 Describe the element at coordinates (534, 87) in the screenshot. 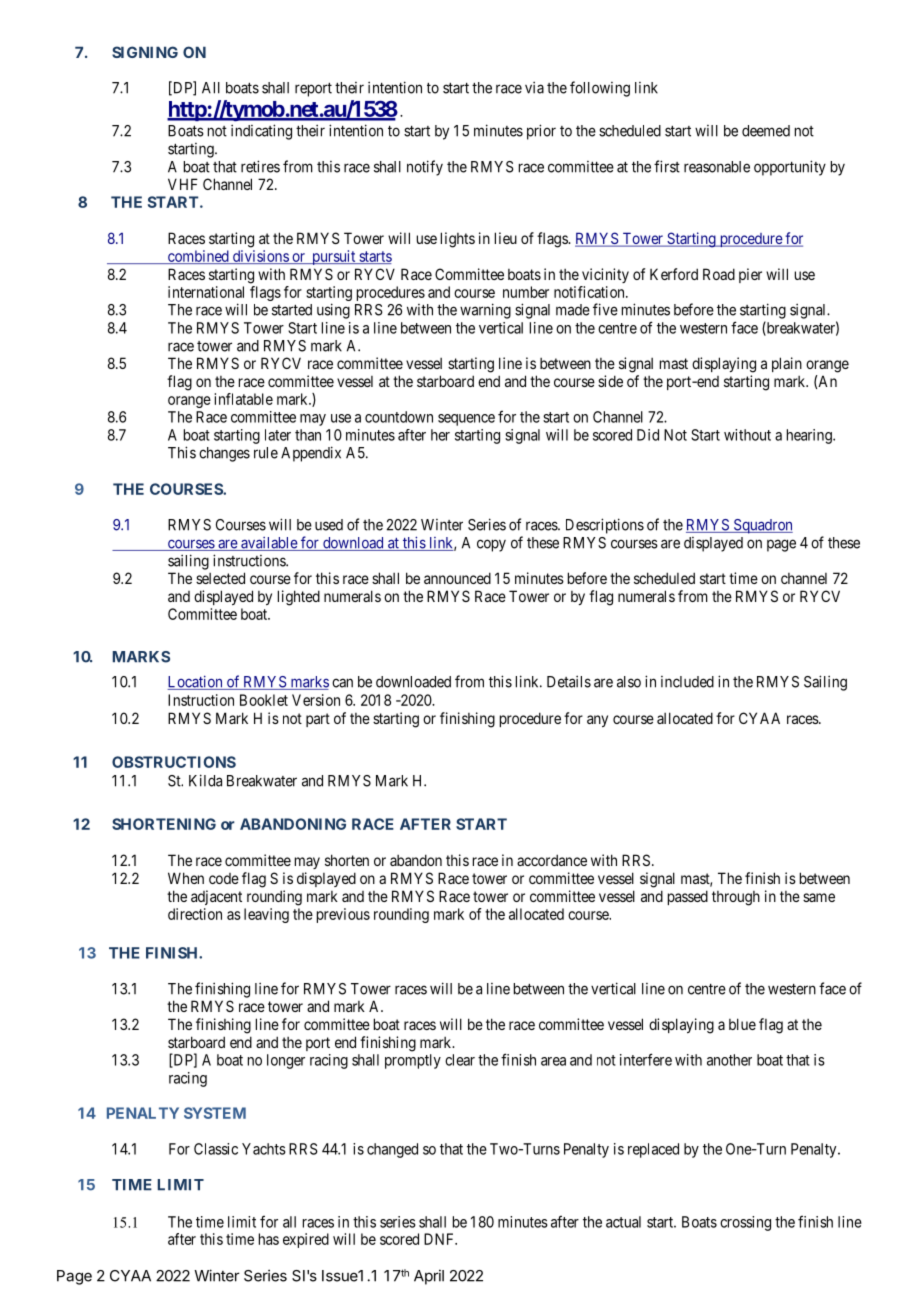

I see `via` at that location.
